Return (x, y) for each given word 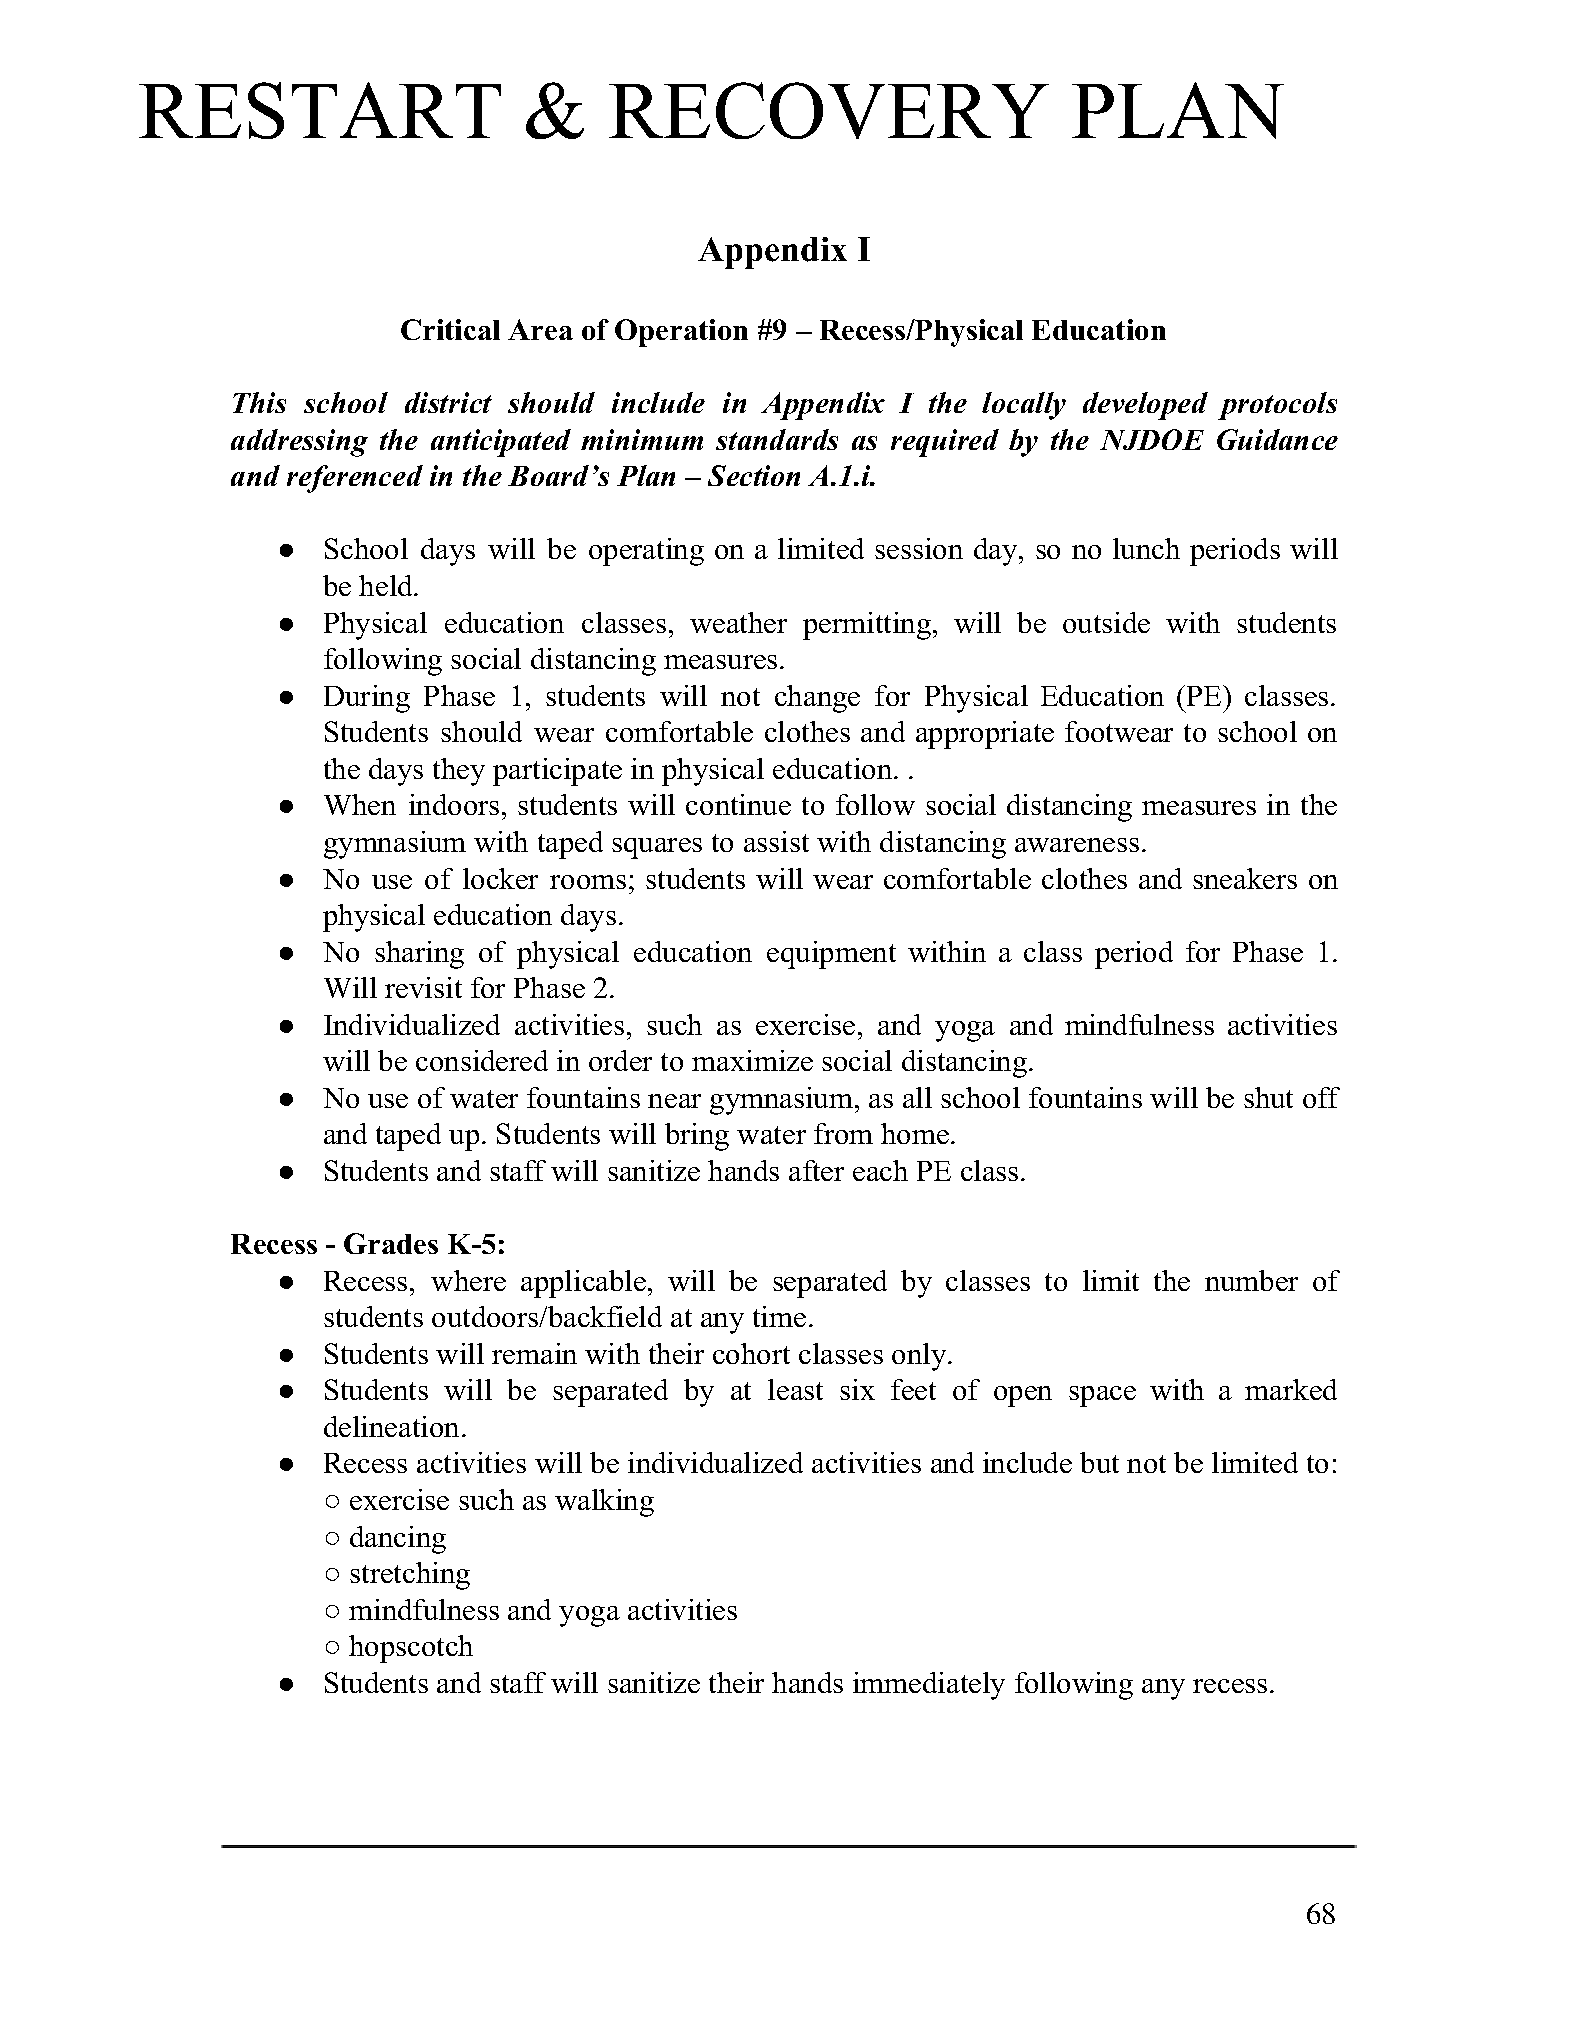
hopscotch (411, 1649)
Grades (391, 1243)
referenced (355, 479)
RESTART (320, 110)
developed (1145, 406)
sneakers (1245, 878)
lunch (1146, 548)
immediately (929, 1686)
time (779, 1316)
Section (754, 475)
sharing (419, 955)
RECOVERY (829, 110)
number (1251, 1280)
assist (776, 841)
